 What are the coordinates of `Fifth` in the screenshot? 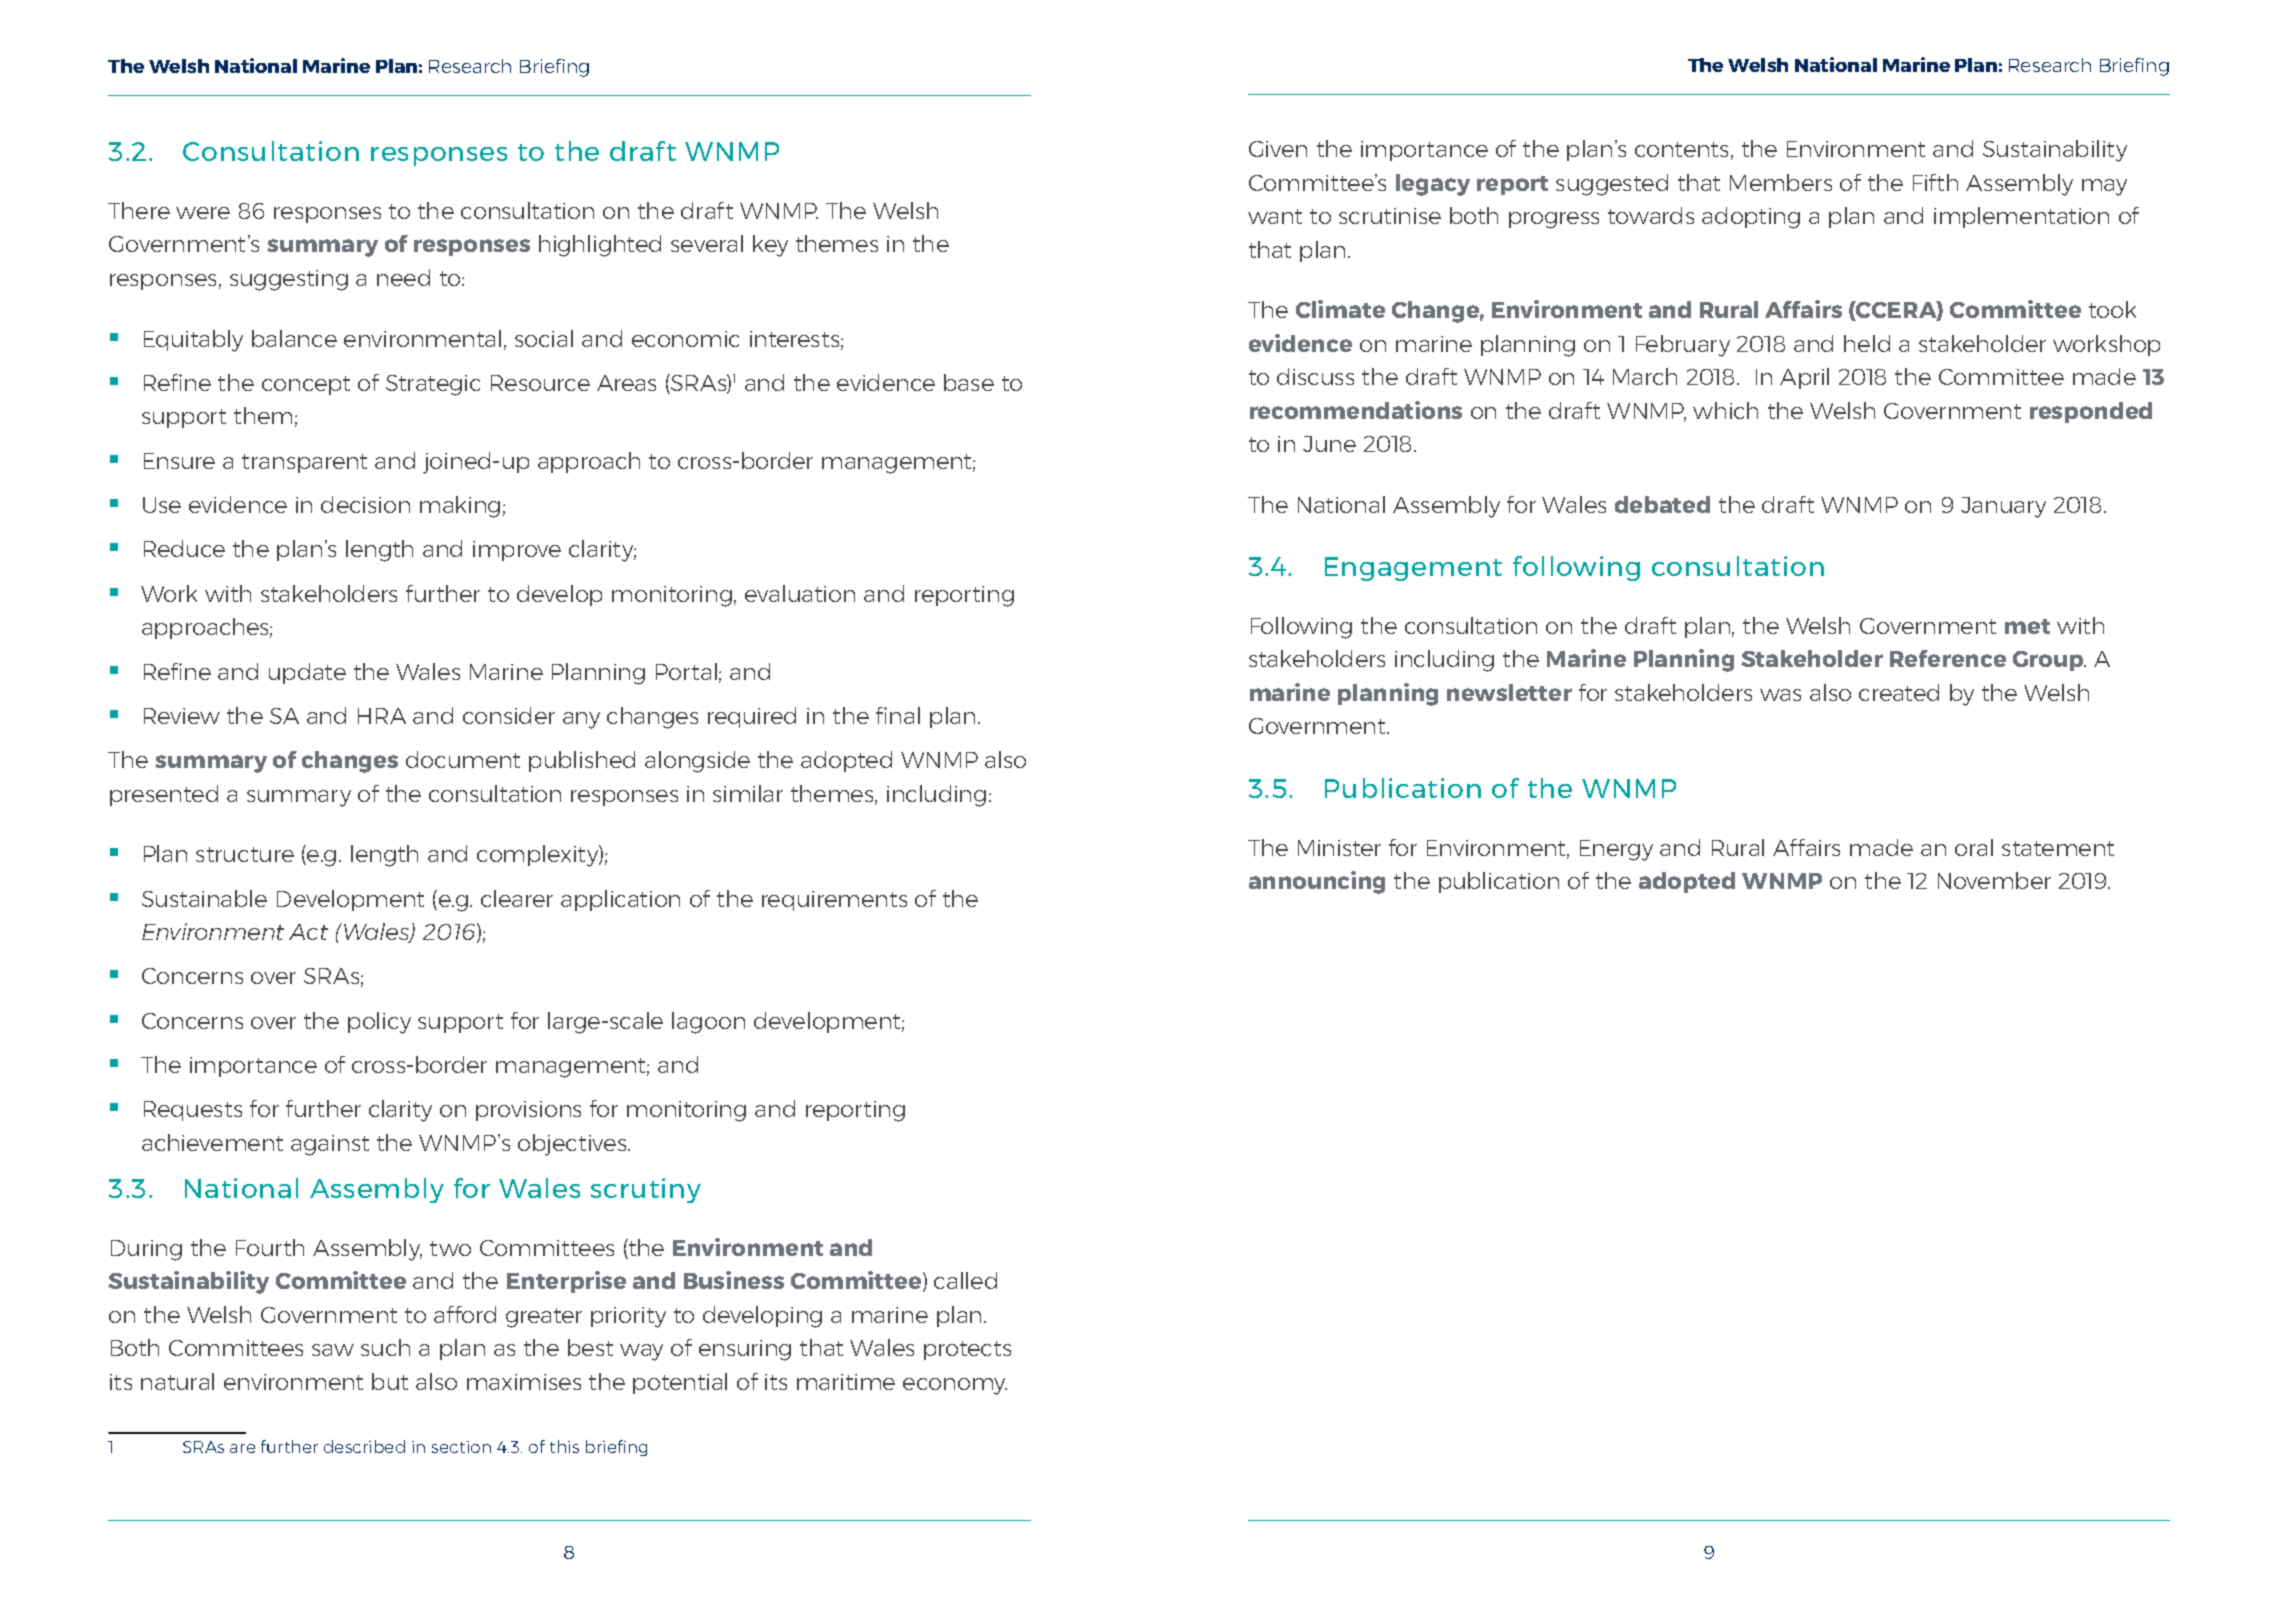 It's located at (1935, 182).
